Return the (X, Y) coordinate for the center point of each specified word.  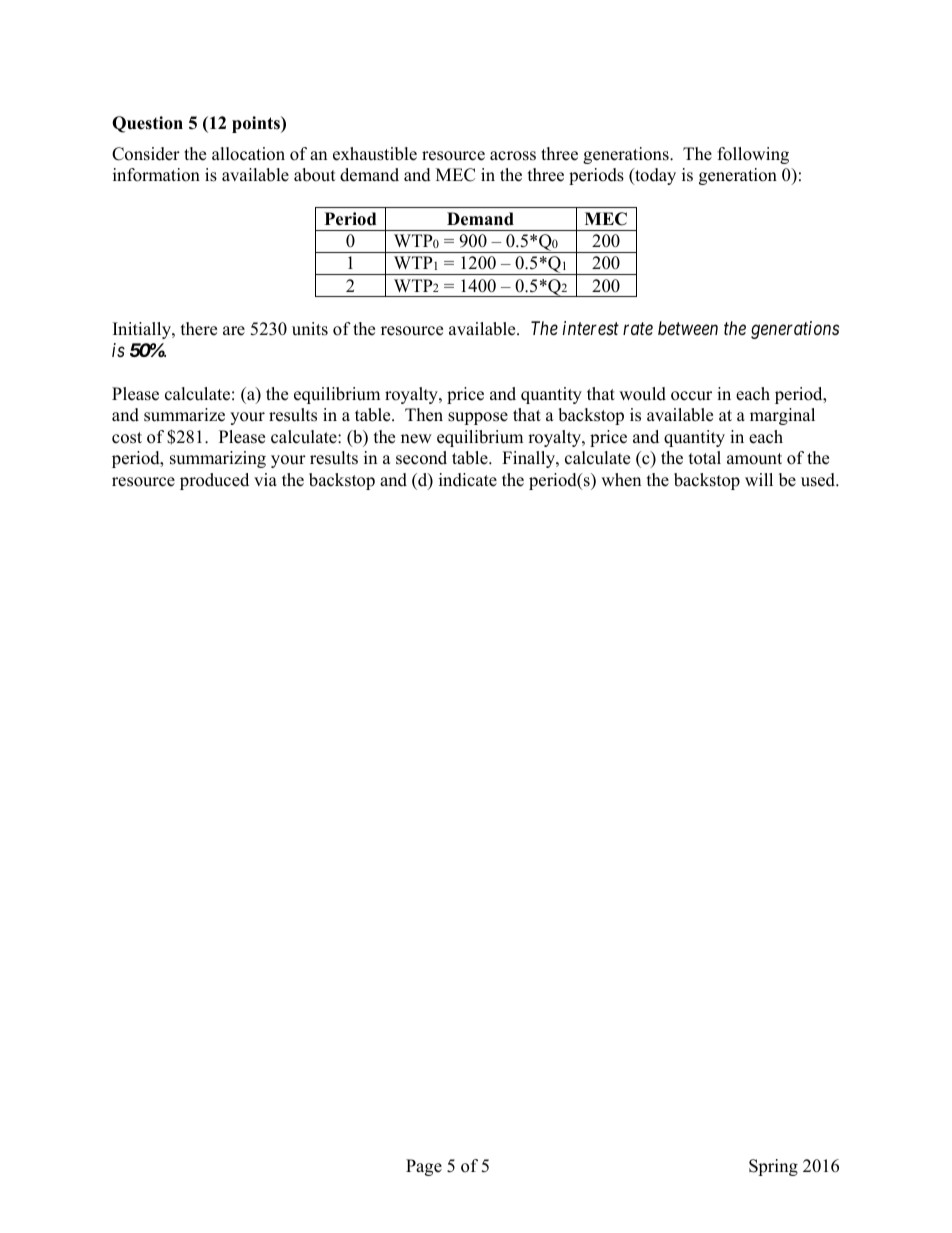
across (513, 156)
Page (424, 1167)
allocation (248, 154)
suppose (478, 418)
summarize (184, 415)
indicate (468, 480)
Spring (773, 1167)
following (753, 155)
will (759, 479)
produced (214, 481)
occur (691, 396)
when (621, 480)
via (265, 479)
